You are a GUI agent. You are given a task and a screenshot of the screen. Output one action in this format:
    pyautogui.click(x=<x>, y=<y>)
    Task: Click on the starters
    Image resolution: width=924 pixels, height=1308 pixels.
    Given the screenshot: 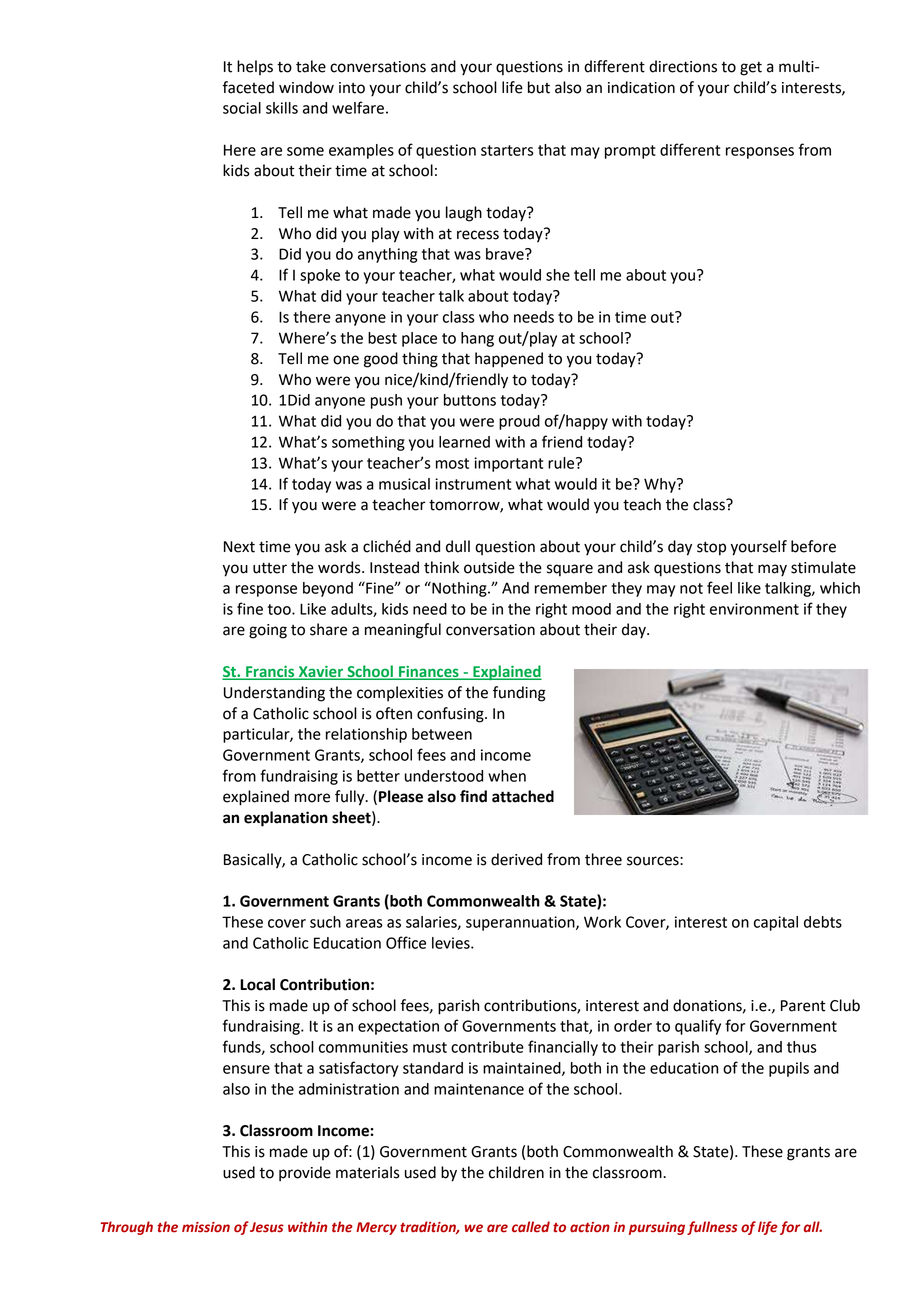 What is the action you would take?
    pyautogui.click(x=507, y=150)
